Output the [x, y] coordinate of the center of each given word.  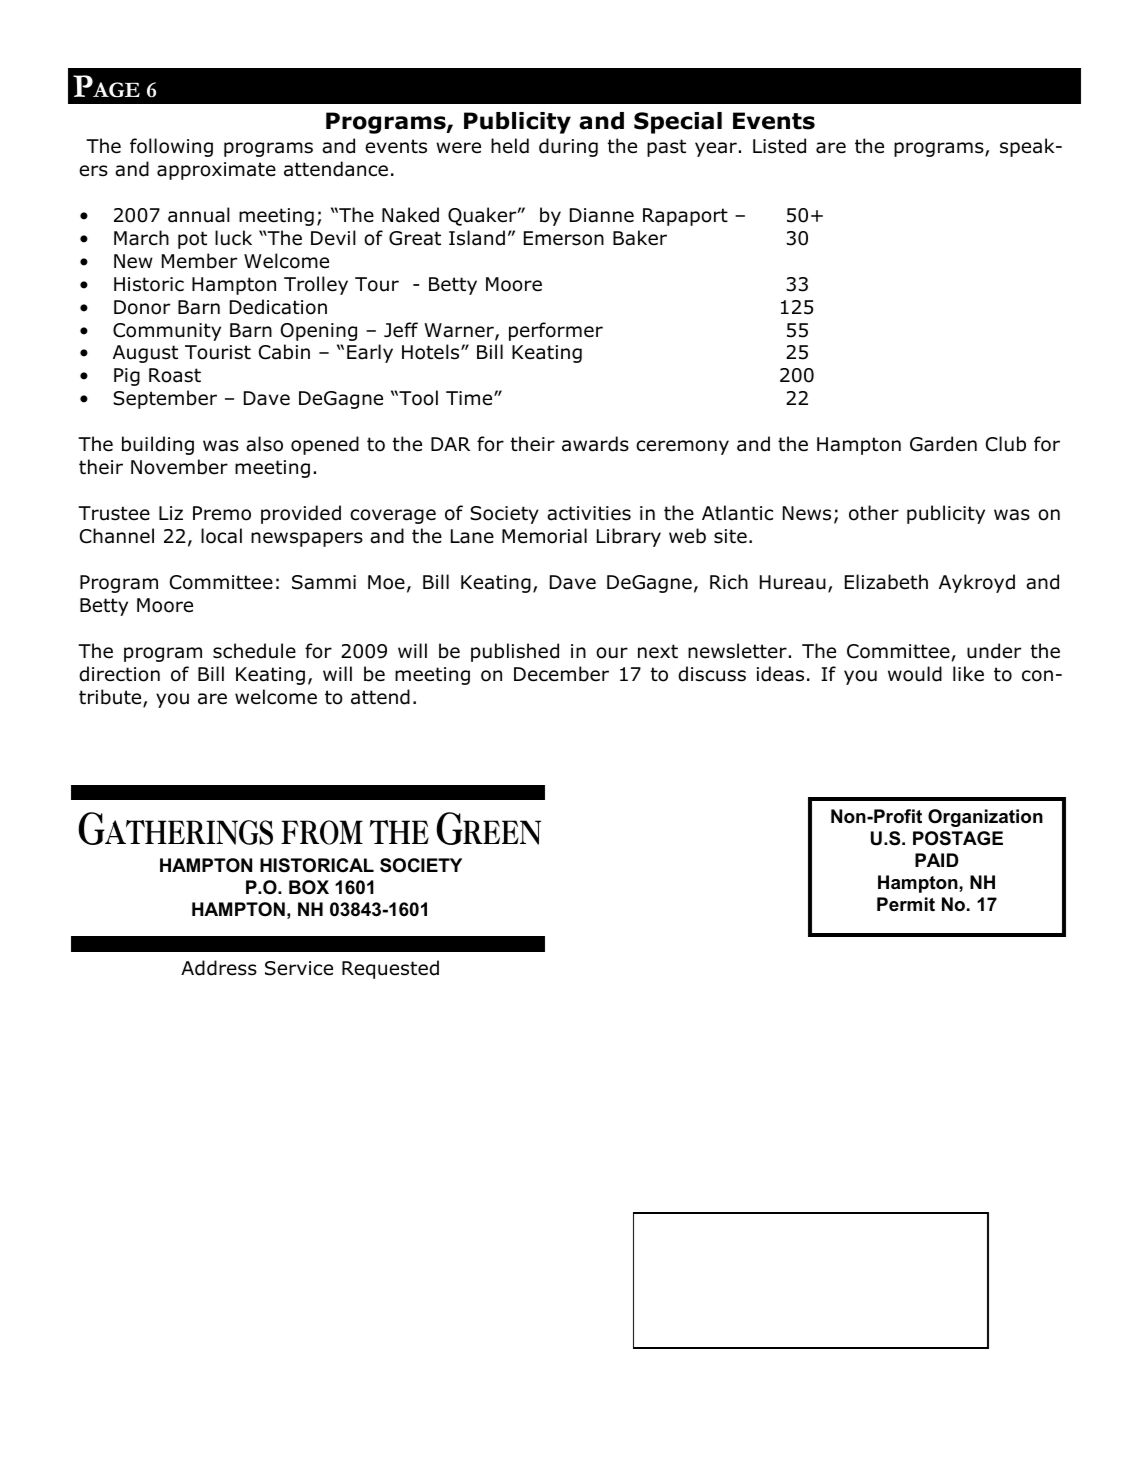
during [568, 147]
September [165, 399]
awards [595, 444]
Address [219, 968]
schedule [254, 651]
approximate [216, 171]
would [915, 674]
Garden [943, 444]
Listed [779, 146]
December [561, 674]
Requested [390, 969]
